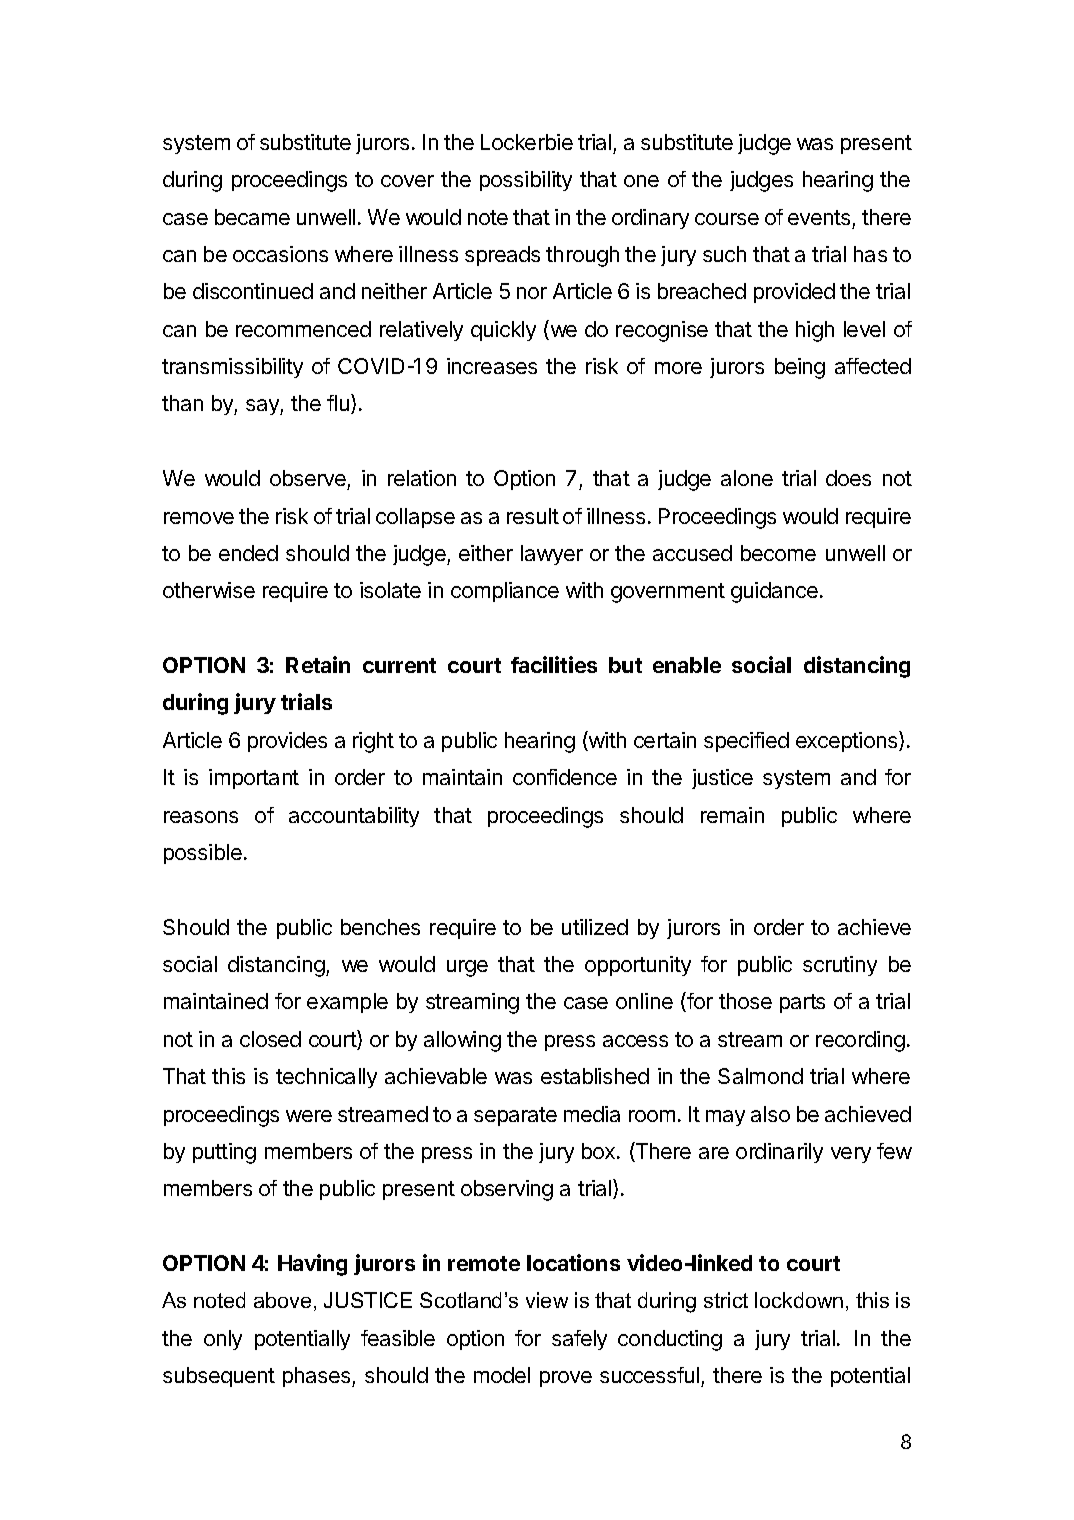  What do you see at coordinates (252, 217) in the image?
I see `became` at bounding box center [252, 217].
